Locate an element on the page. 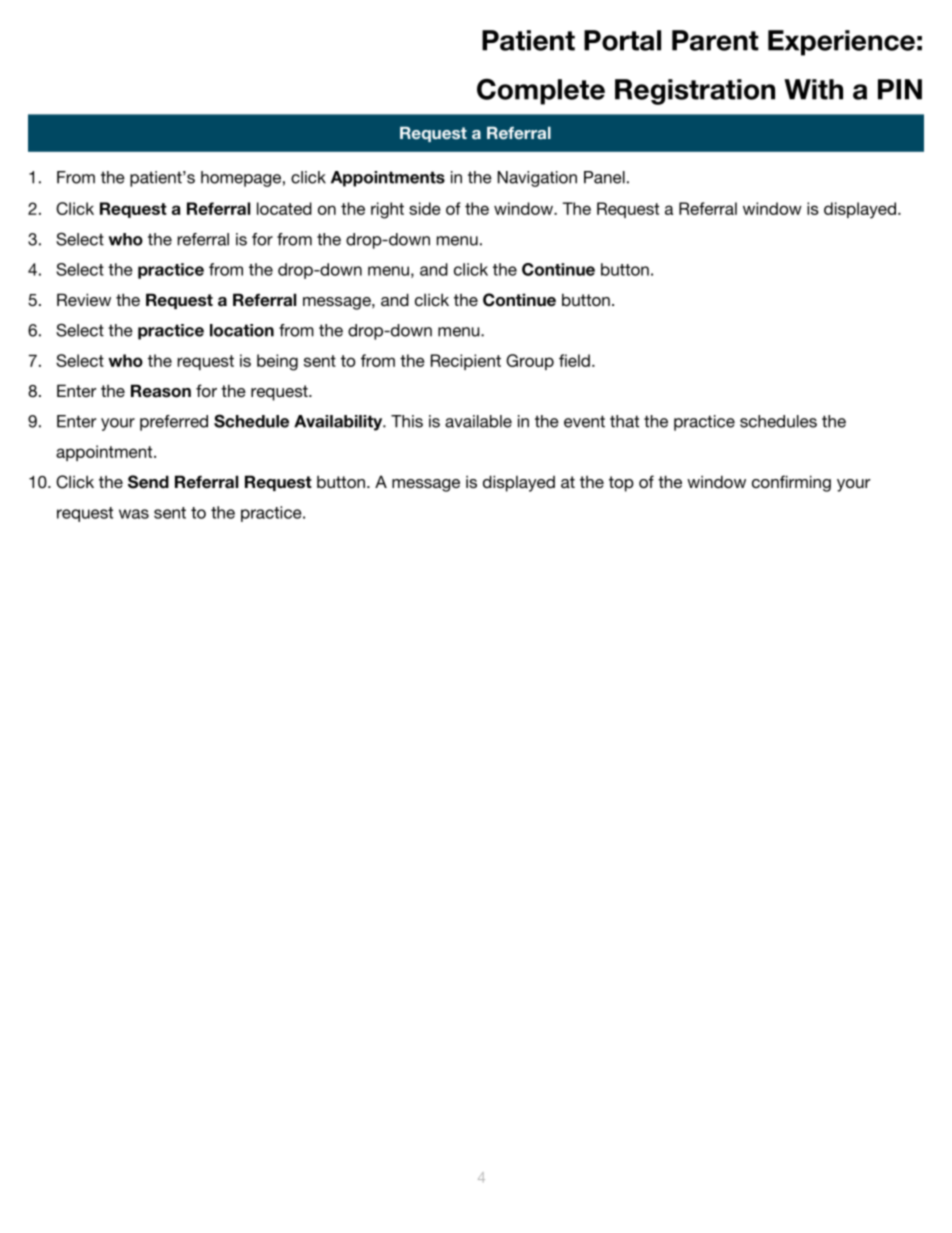 The image size is (952, 1233). location is located at coordinates (242, 330).
